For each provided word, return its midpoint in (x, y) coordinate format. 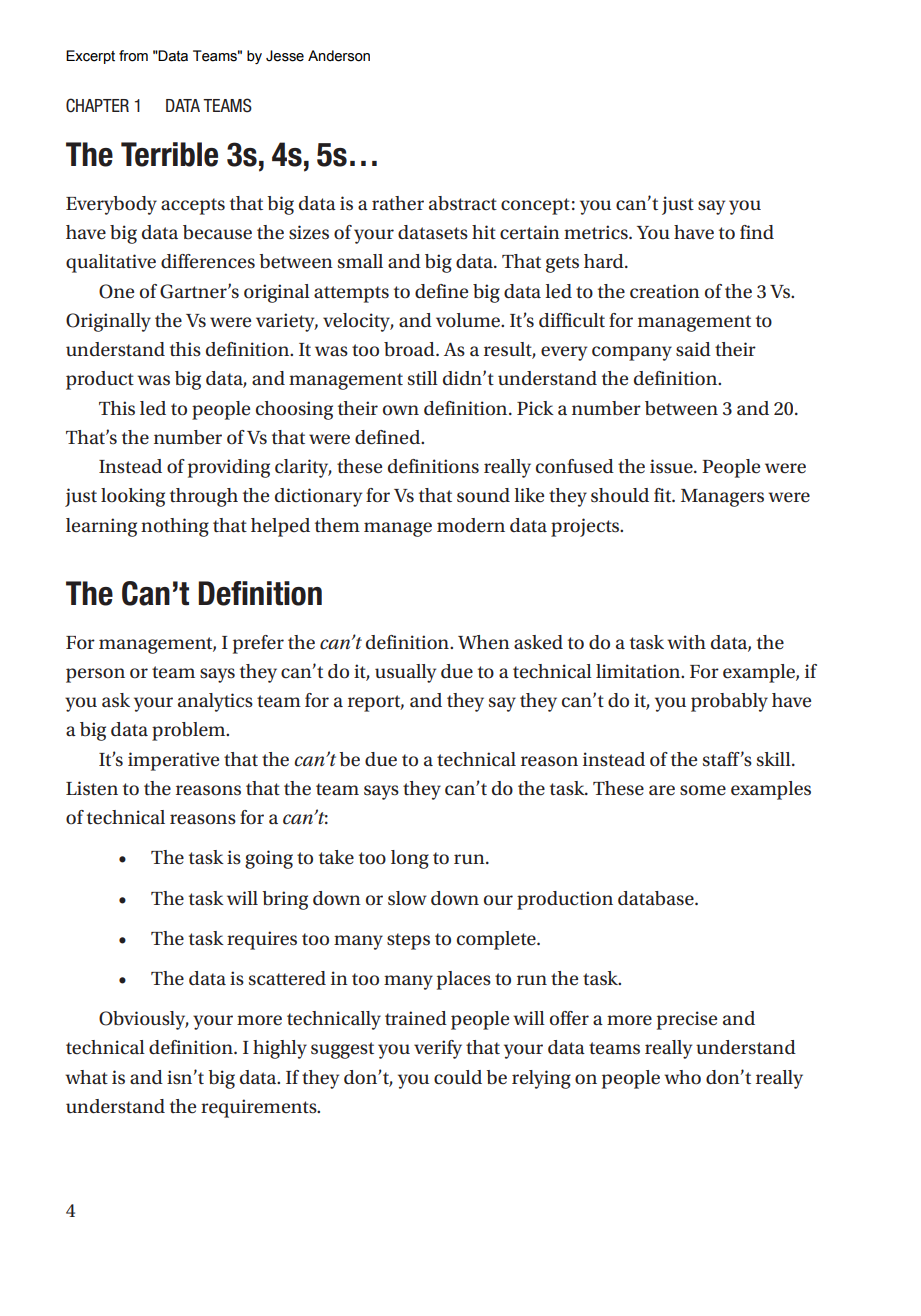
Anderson (339, 56)
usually (405, 673)
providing (229, 468)
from (133, 56)
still (423, 378)
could (458, 1077)
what (86, 1077)
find (757, 232)
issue (672, 466)
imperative (173, 761)
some (703, 790)
